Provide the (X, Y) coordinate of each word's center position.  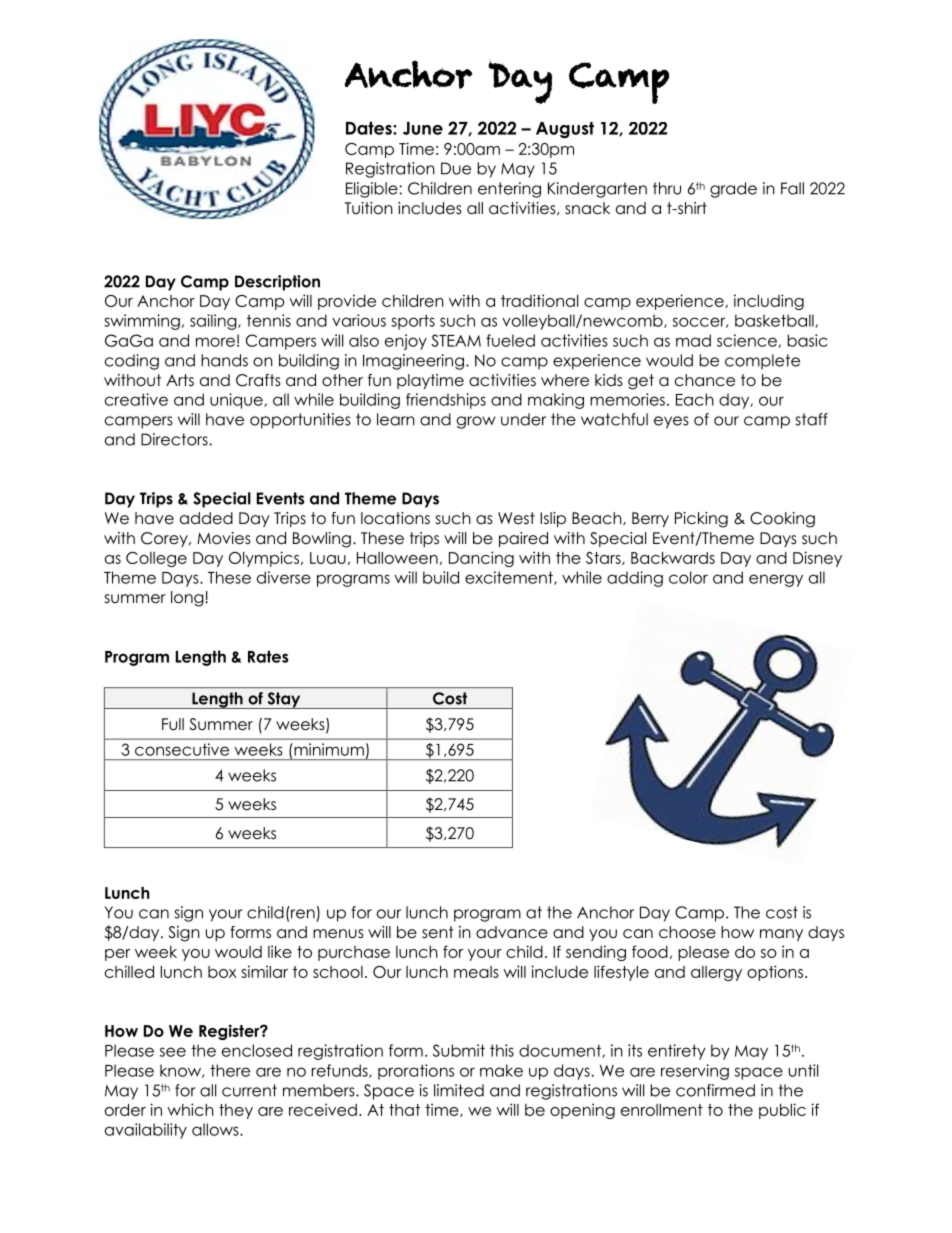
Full (173, 724)
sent (437, 932)
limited (459, 1090)
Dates (370, 128)
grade (733, 190)
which (190, 1109)
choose (687, 932)
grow (476, 422)
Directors (175, 439)
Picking (701, 520)
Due (456, 168)
